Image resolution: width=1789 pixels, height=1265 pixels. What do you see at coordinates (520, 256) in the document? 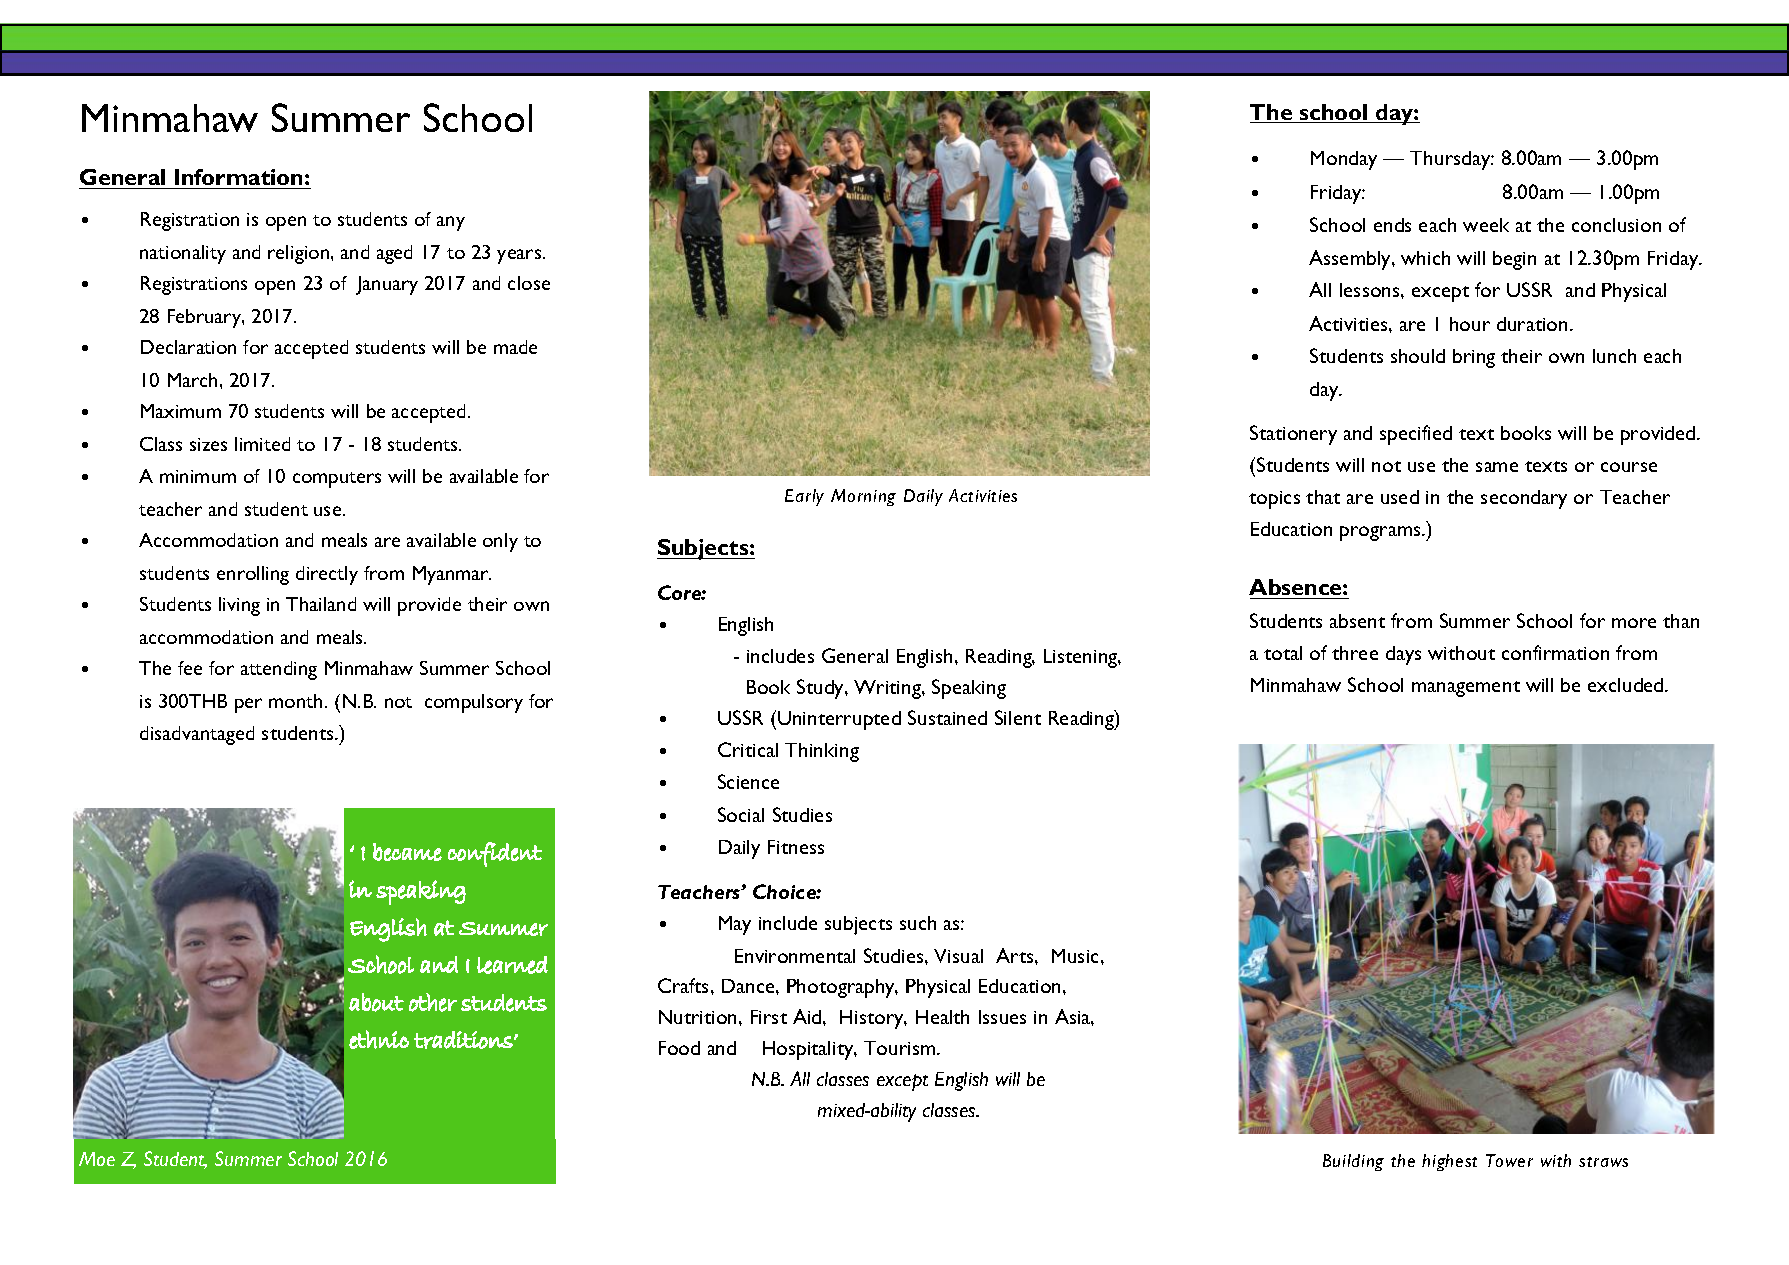
I see `years` at bounding box center [520, 256].
